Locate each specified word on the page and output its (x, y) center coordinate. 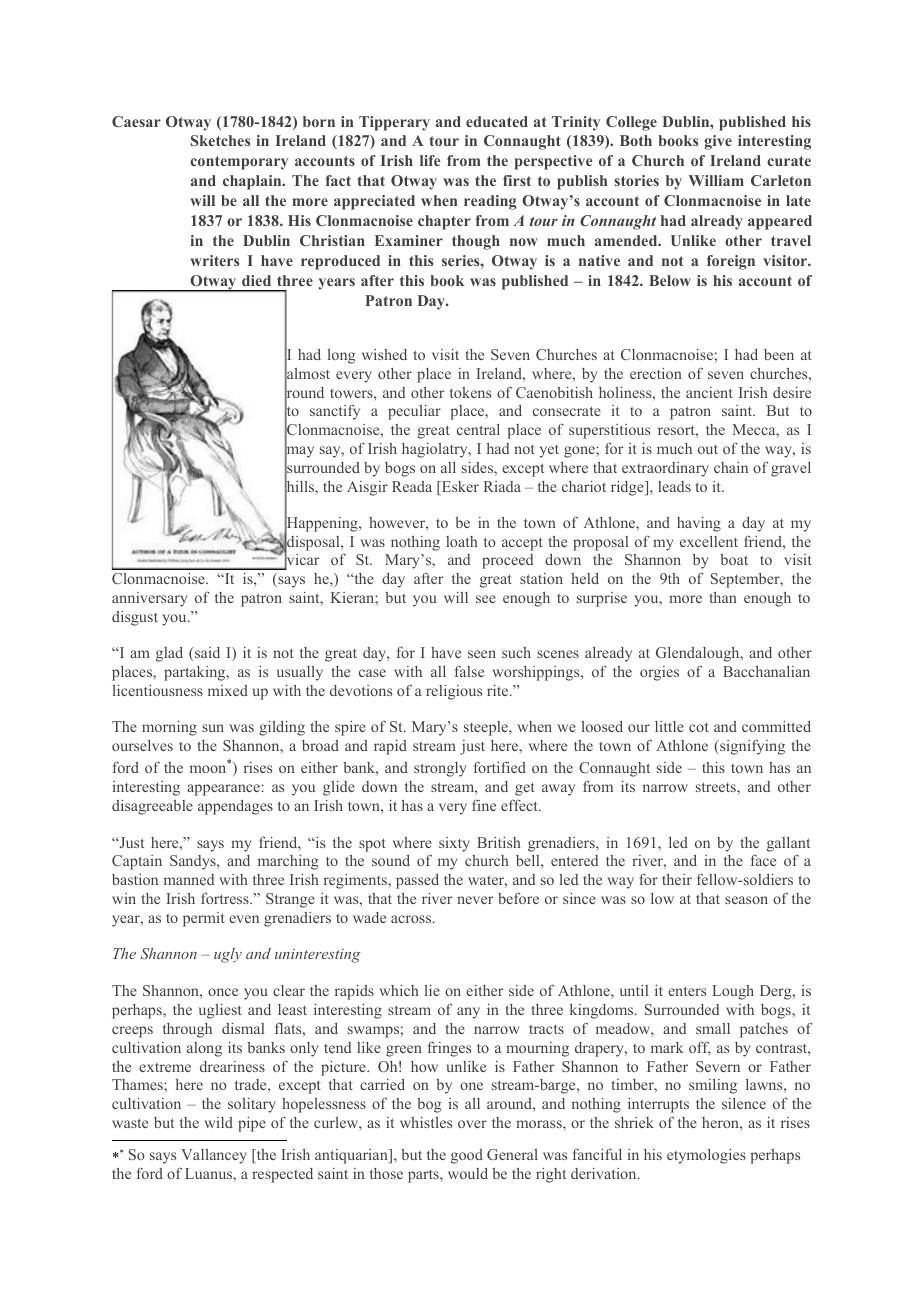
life (430, 160)
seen (482, 654)
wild (218, 1122)
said (207, 652)
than (723, 597)
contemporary (239, 163)
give (718, 142)
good (467, 1156)
